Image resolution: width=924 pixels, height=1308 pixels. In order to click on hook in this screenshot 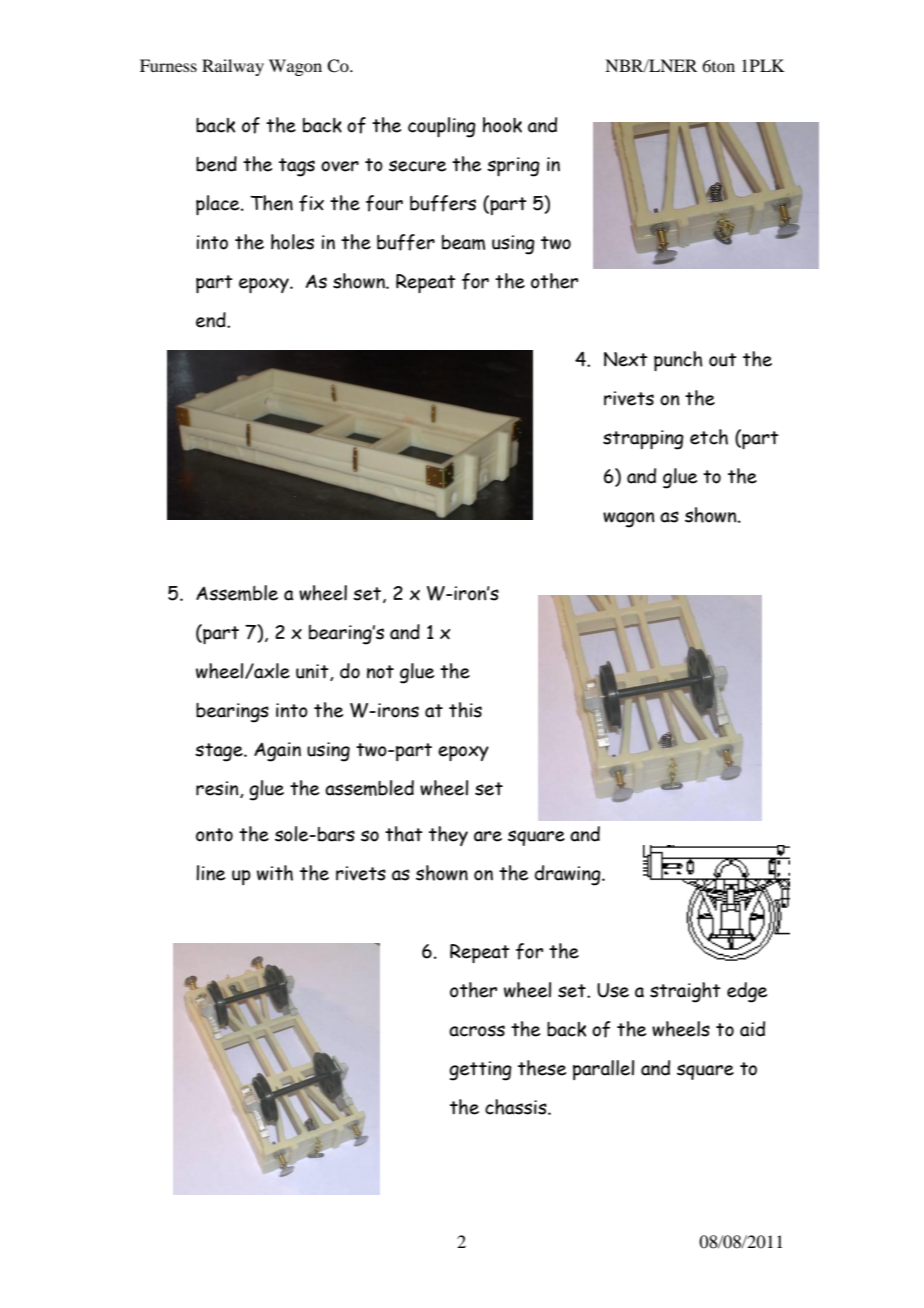, I will do `click(502, 125)`.
